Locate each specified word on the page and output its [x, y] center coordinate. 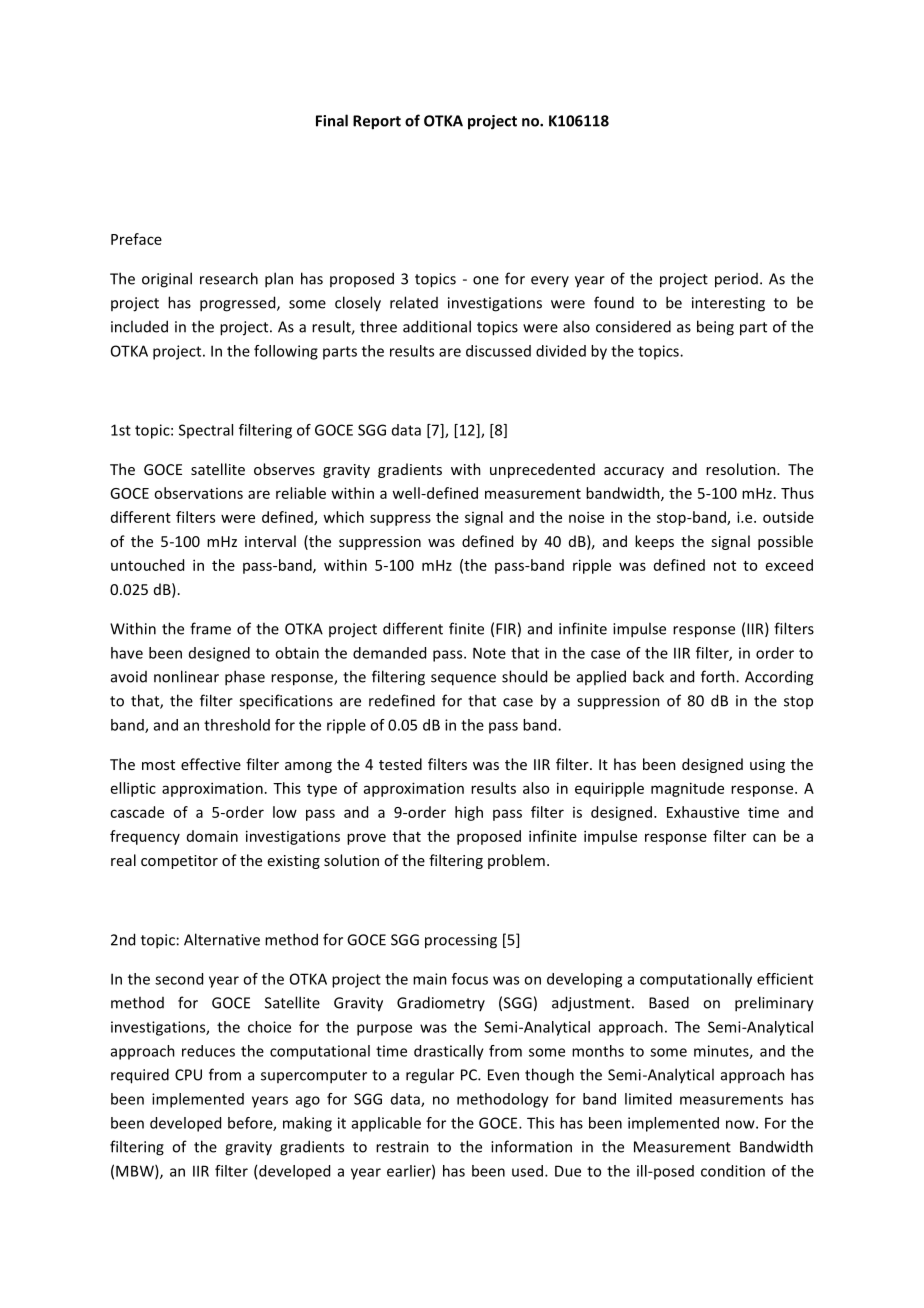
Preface [136, 239]
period [736, 280]
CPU [188, 1075]
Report [377, 122]
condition [733, 1171]
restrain [402, 1147]
